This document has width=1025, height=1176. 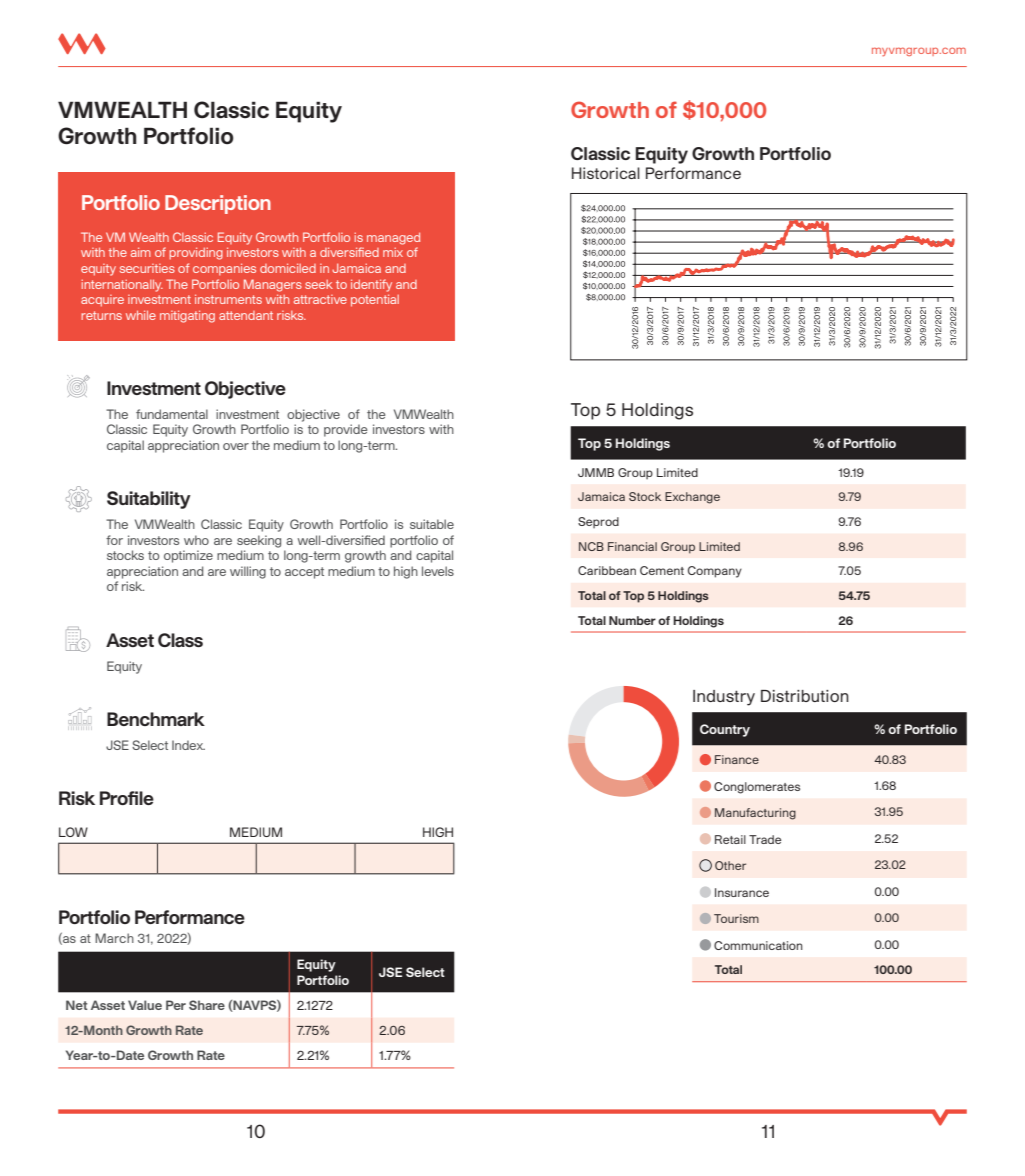 What do you see at coordinates (758, 945) in the document?
I see `Communication` at bounding box center [758, 945].
